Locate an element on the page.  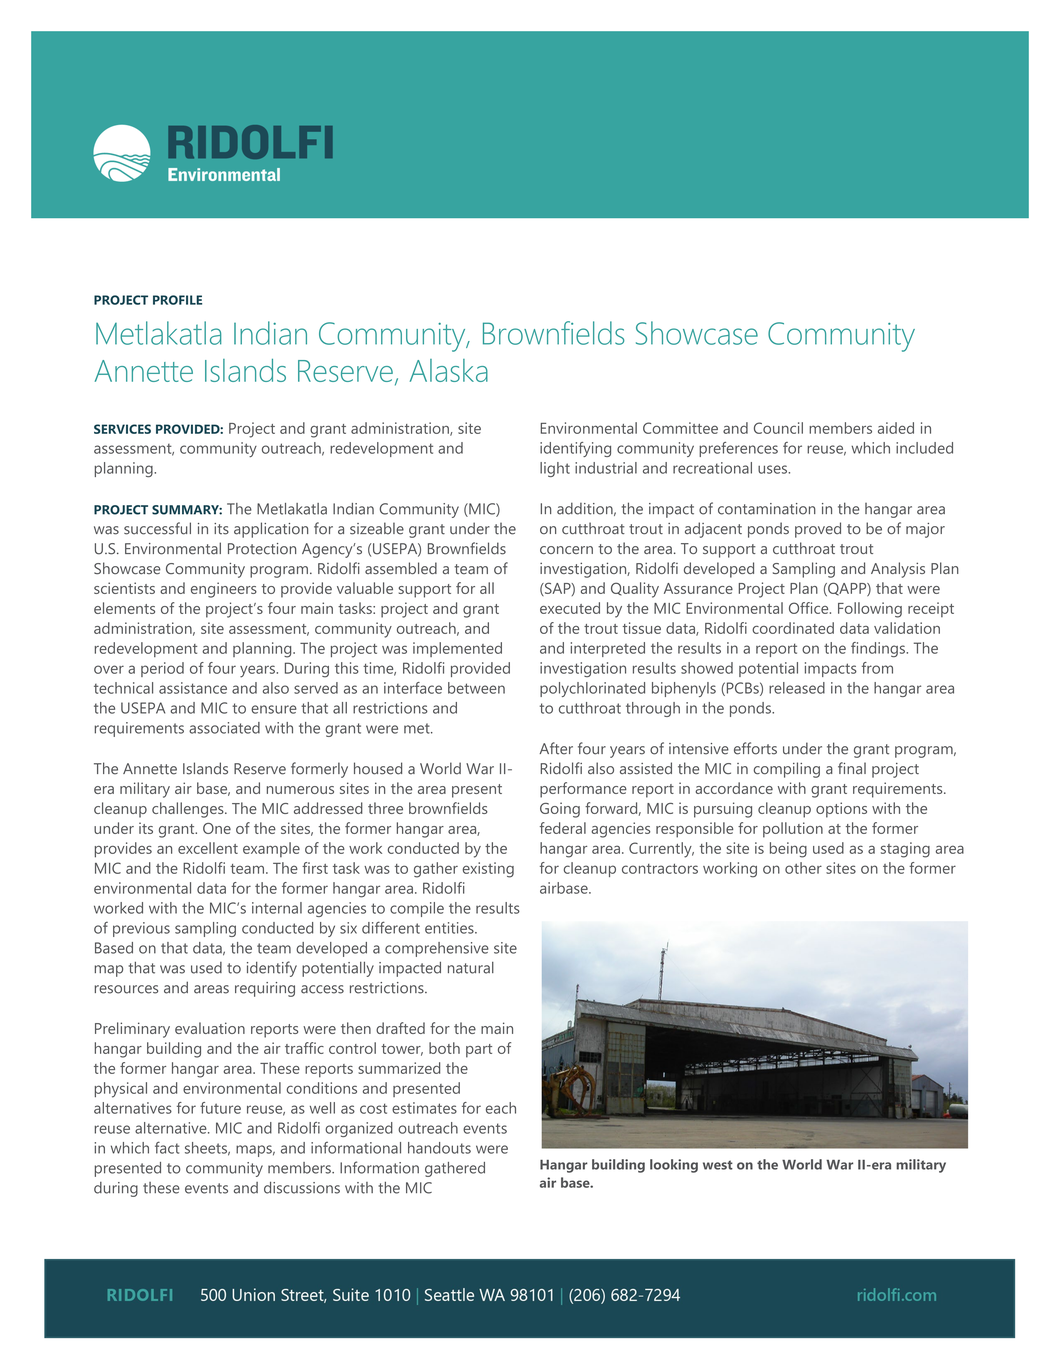
existing is located at coordinates (488, 870).
